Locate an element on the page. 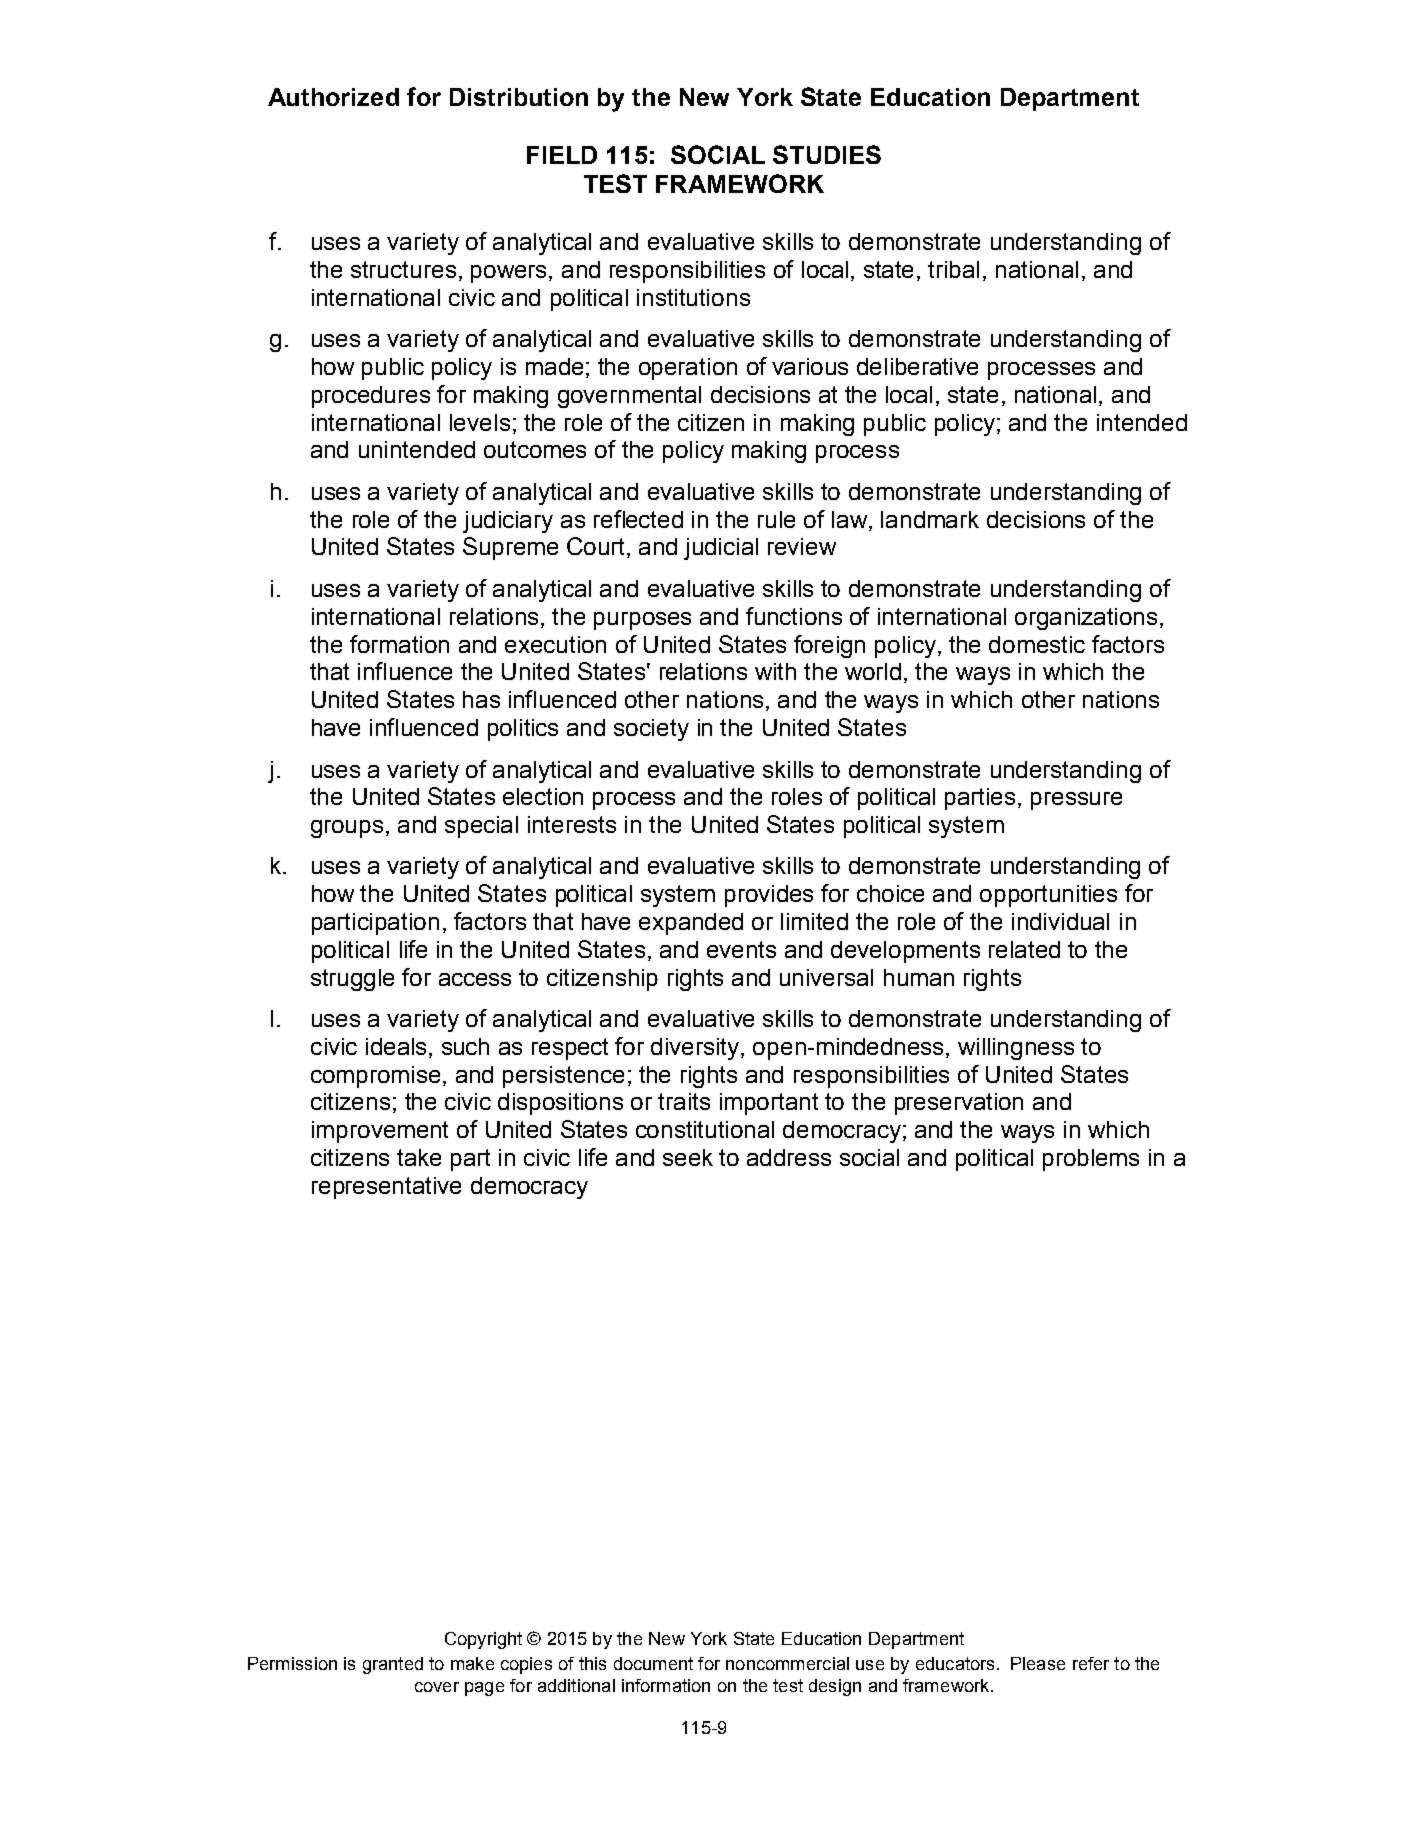 The height and width of the page is (1821, 1405). has is located at coordinates (481, 699).
